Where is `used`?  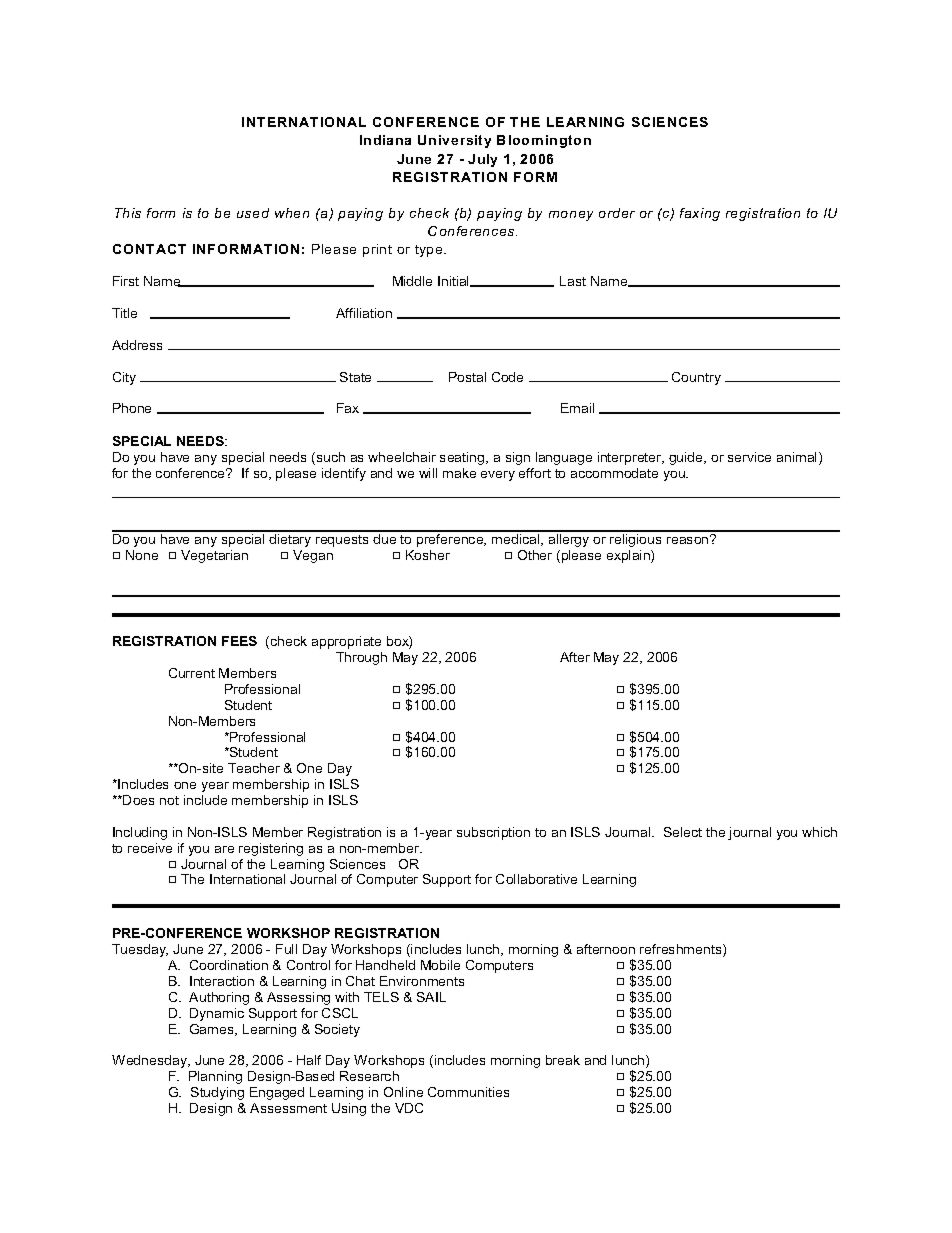 used is located at coordinates (253, 213).
